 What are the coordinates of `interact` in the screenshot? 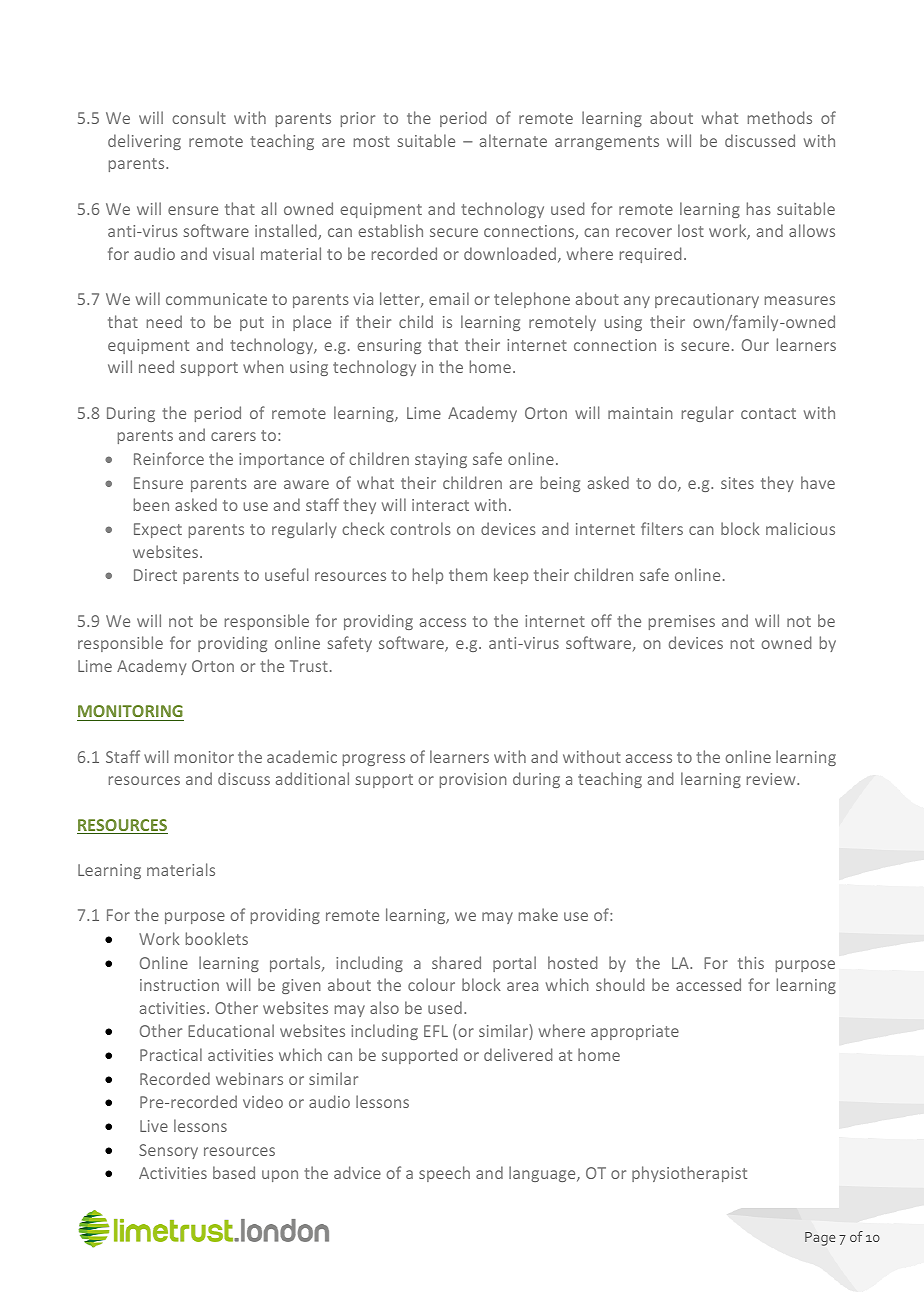 It's located at (440, 505).
